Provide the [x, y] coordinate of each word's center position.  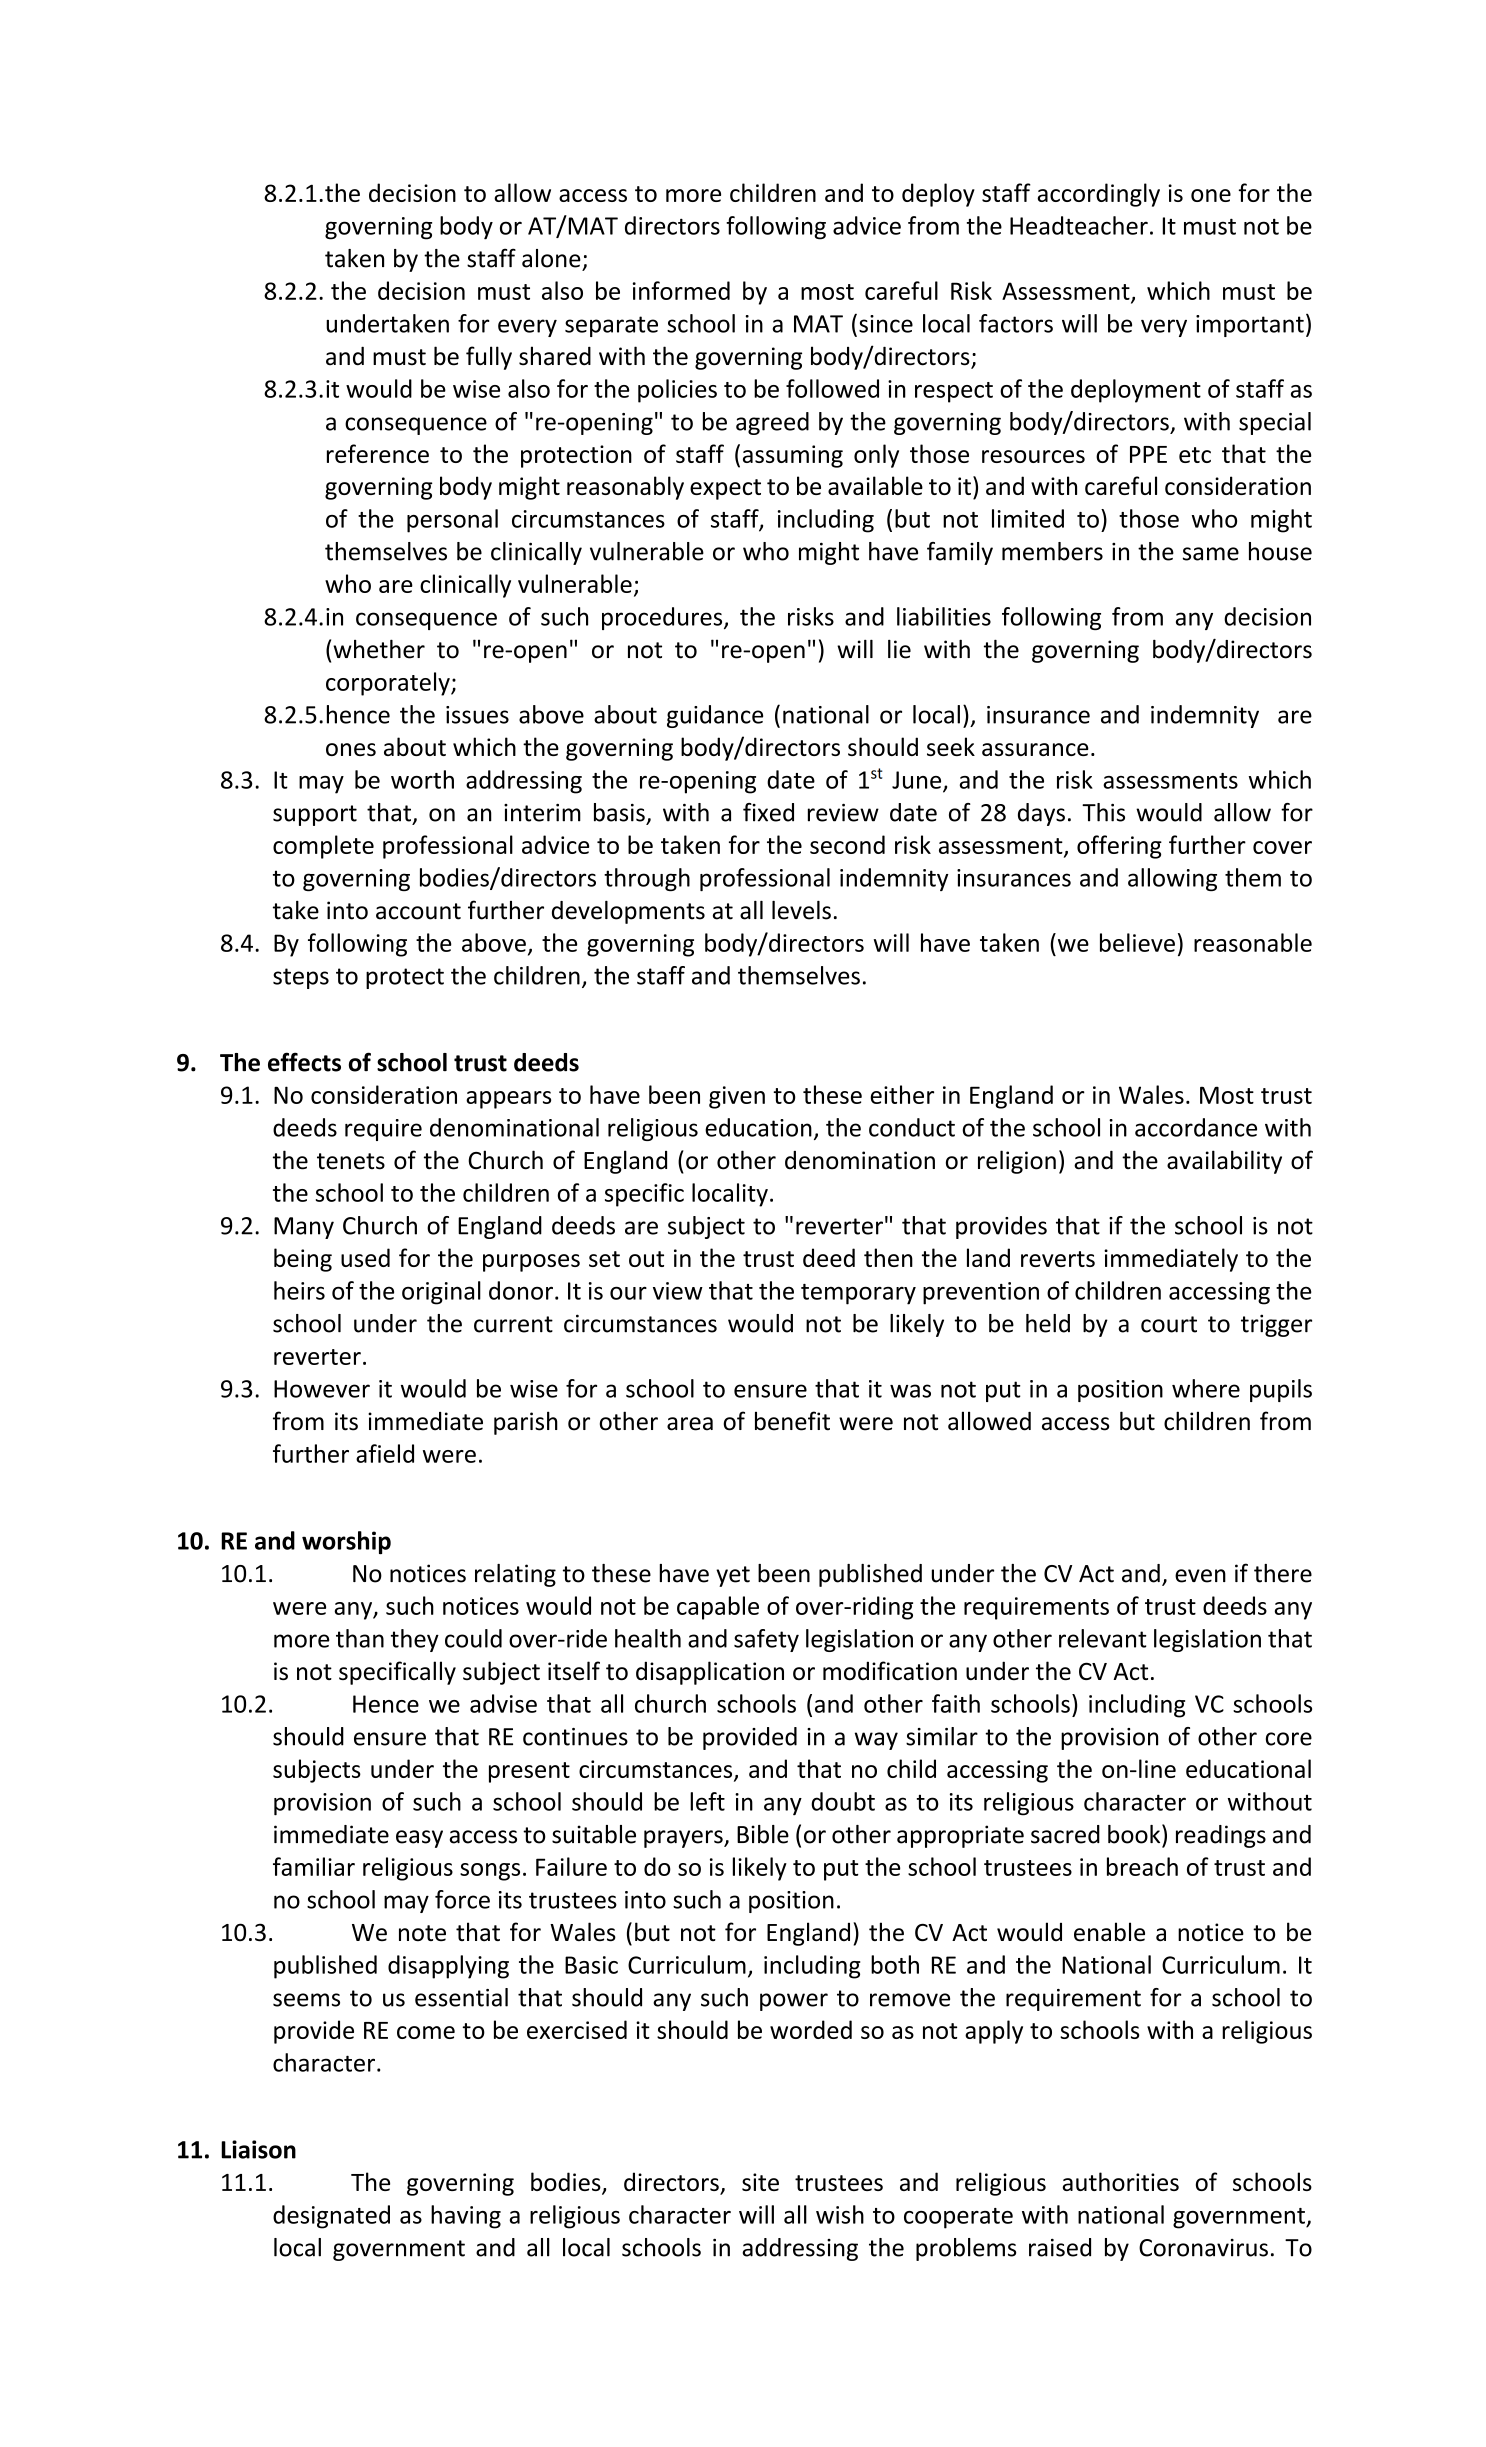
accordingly [1098, 195]
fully [489, 358]
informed [681, 290]
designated [331, 2217]
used [365, 1257]
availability [1224, 1162]
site [760, 2182]
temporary [858, 1294]
